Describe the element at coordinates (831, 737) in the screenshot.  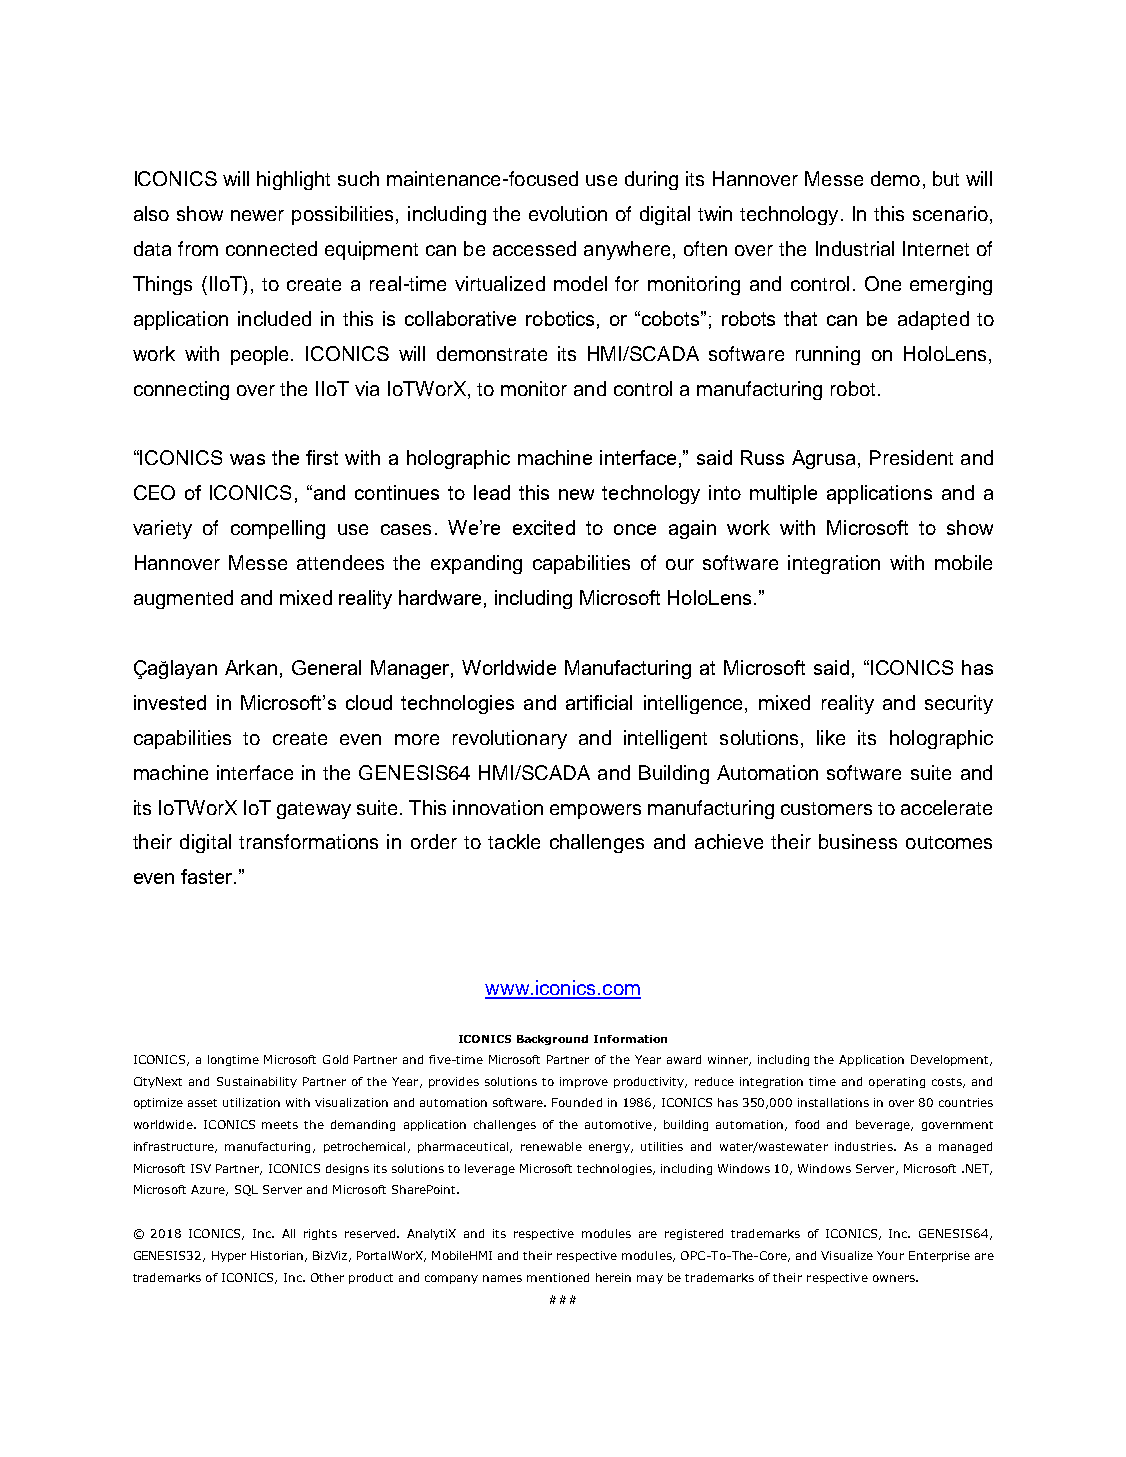
I see `like` at that location.
